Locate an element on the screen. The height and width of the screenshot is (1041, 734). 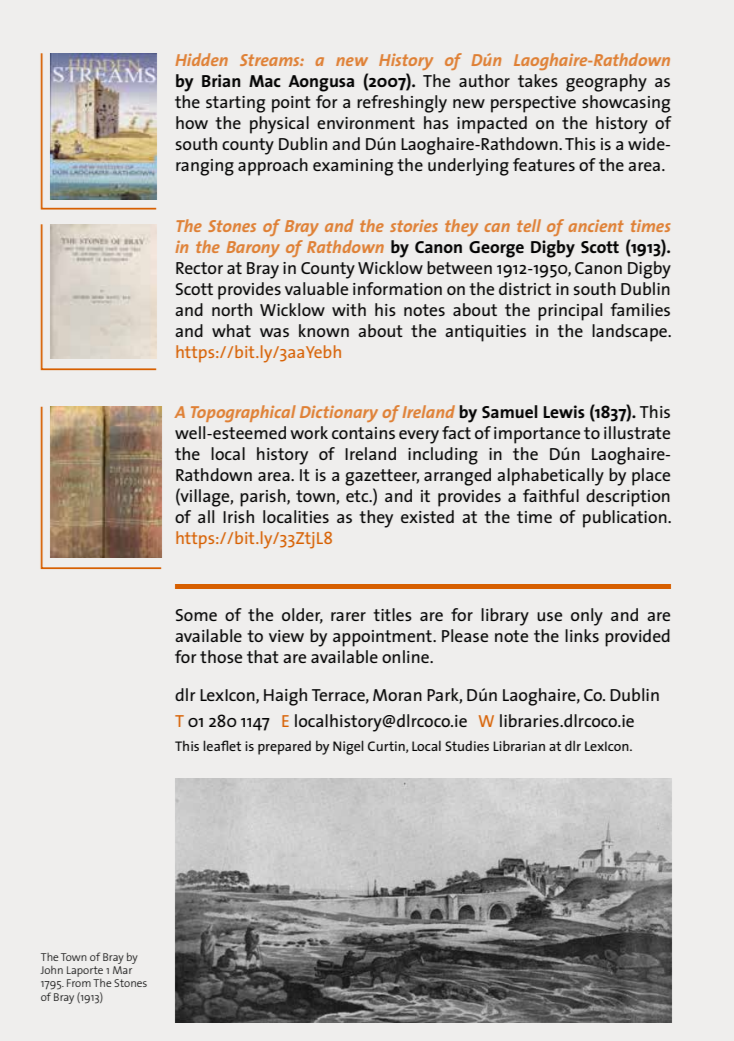
environment is located at coordinates (366, 123).
